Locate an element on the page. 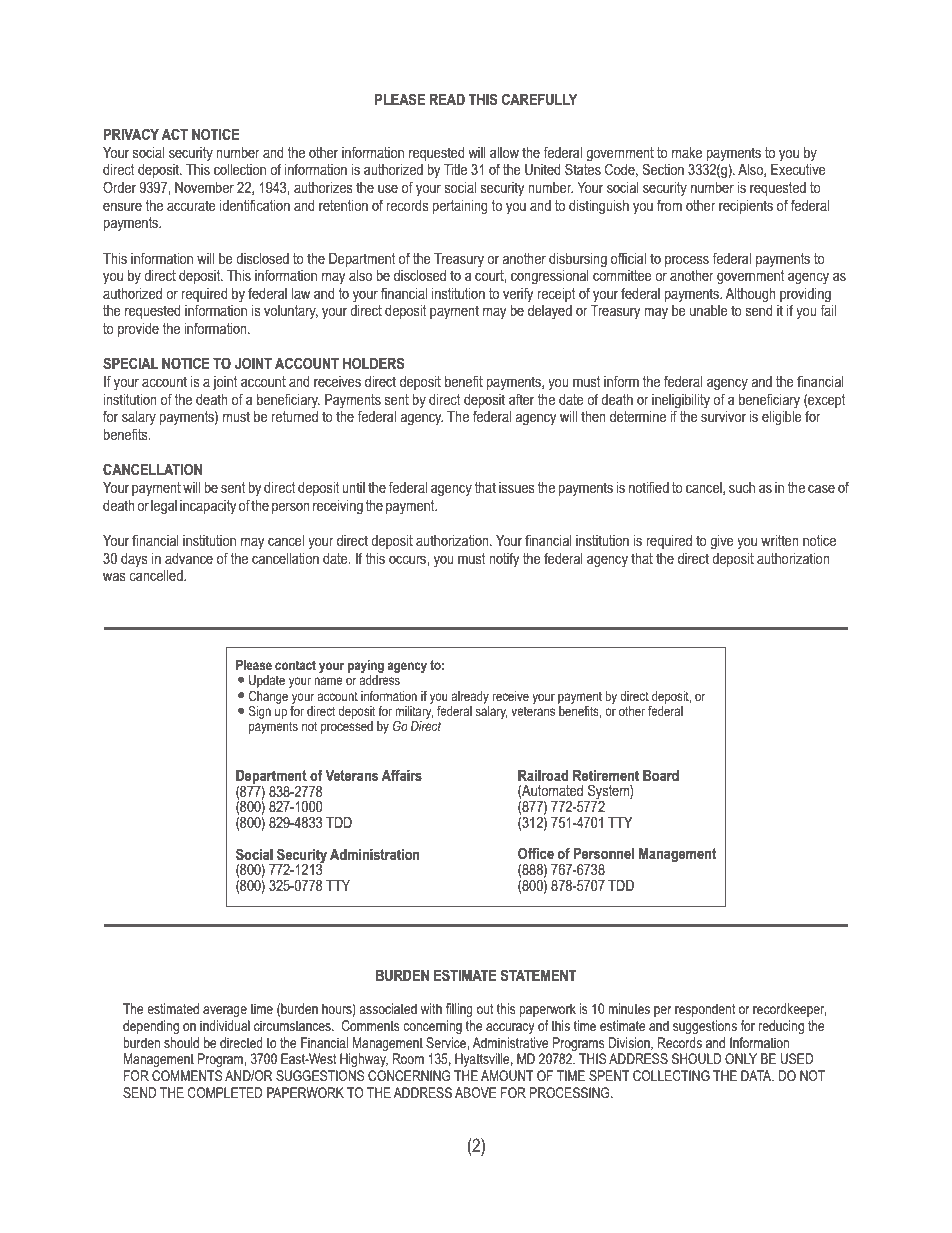  ONLY is located at coordinates (741, 1058).
